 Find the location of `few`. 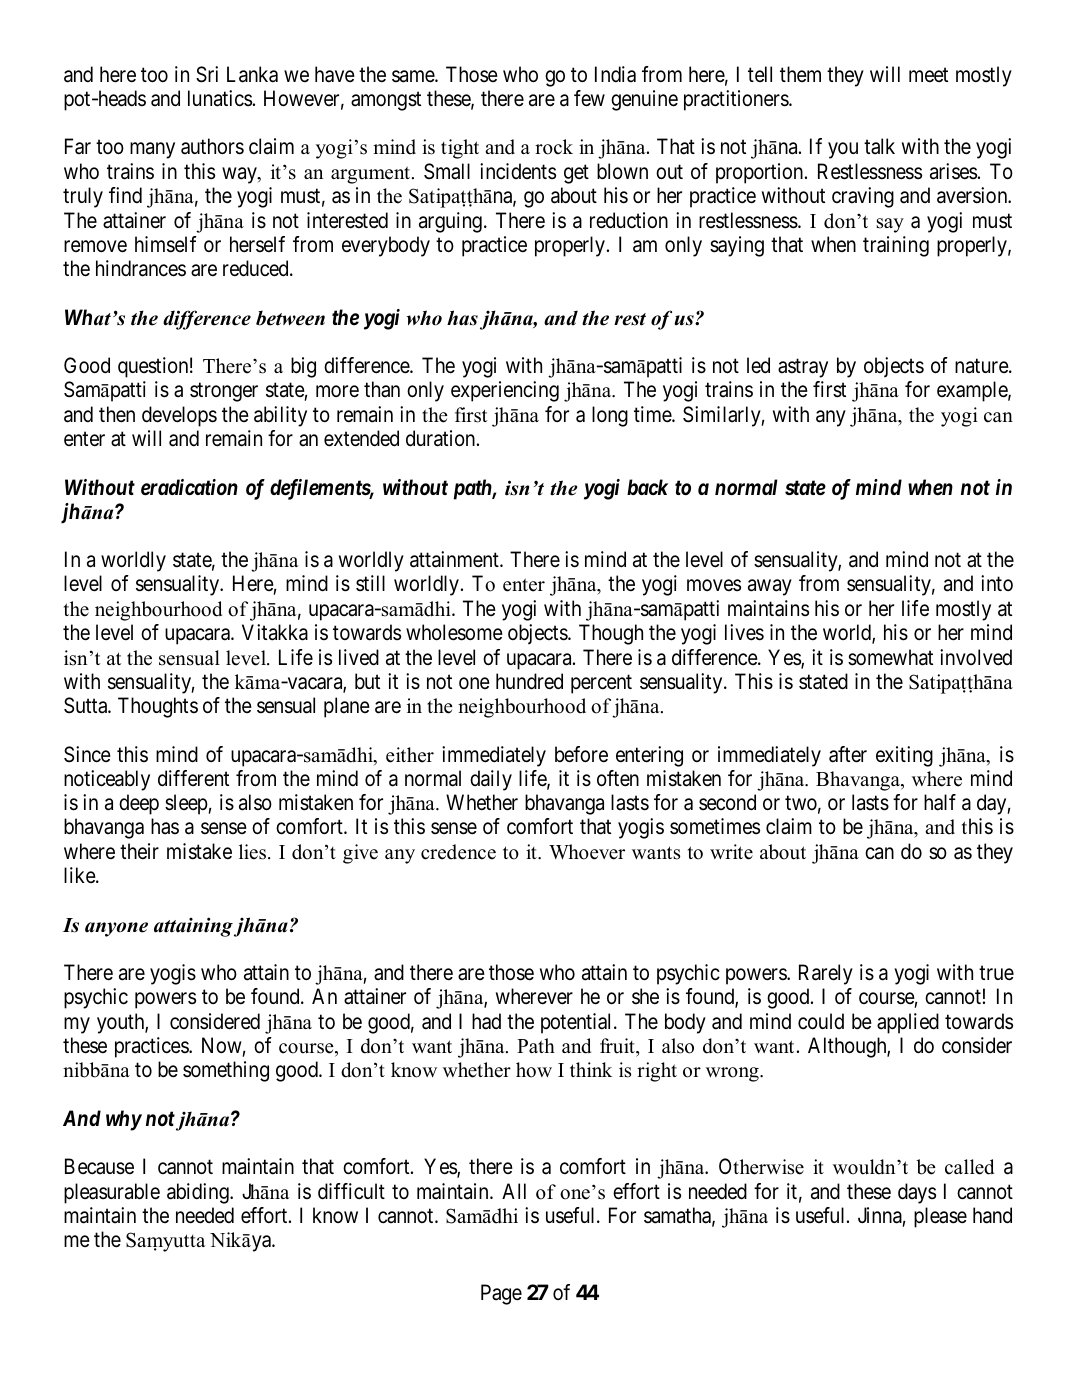

few is located at coordinates (589, 98).
